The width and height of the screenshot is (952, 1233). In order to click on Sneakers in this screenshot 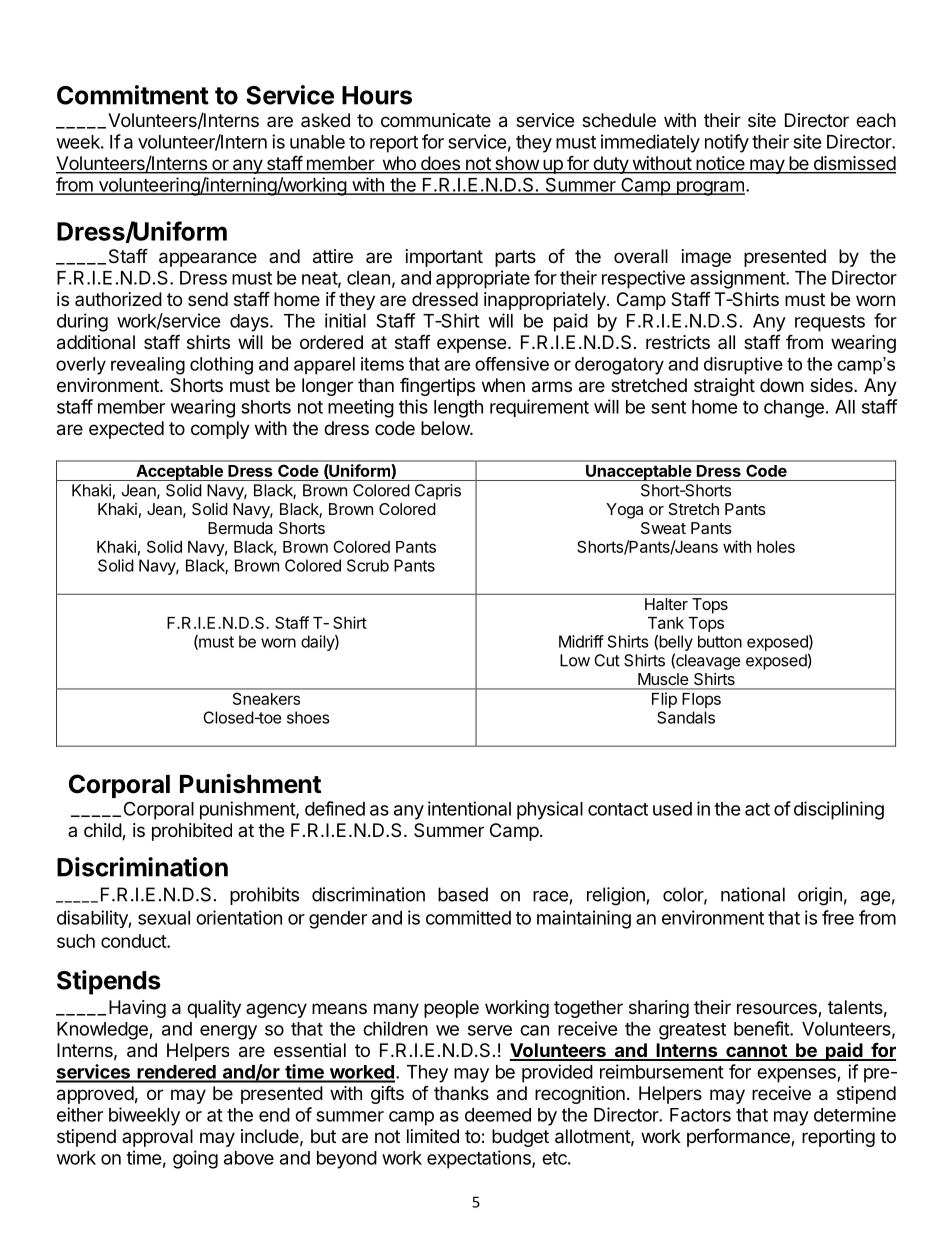, I will do `click(266, 699)`.
